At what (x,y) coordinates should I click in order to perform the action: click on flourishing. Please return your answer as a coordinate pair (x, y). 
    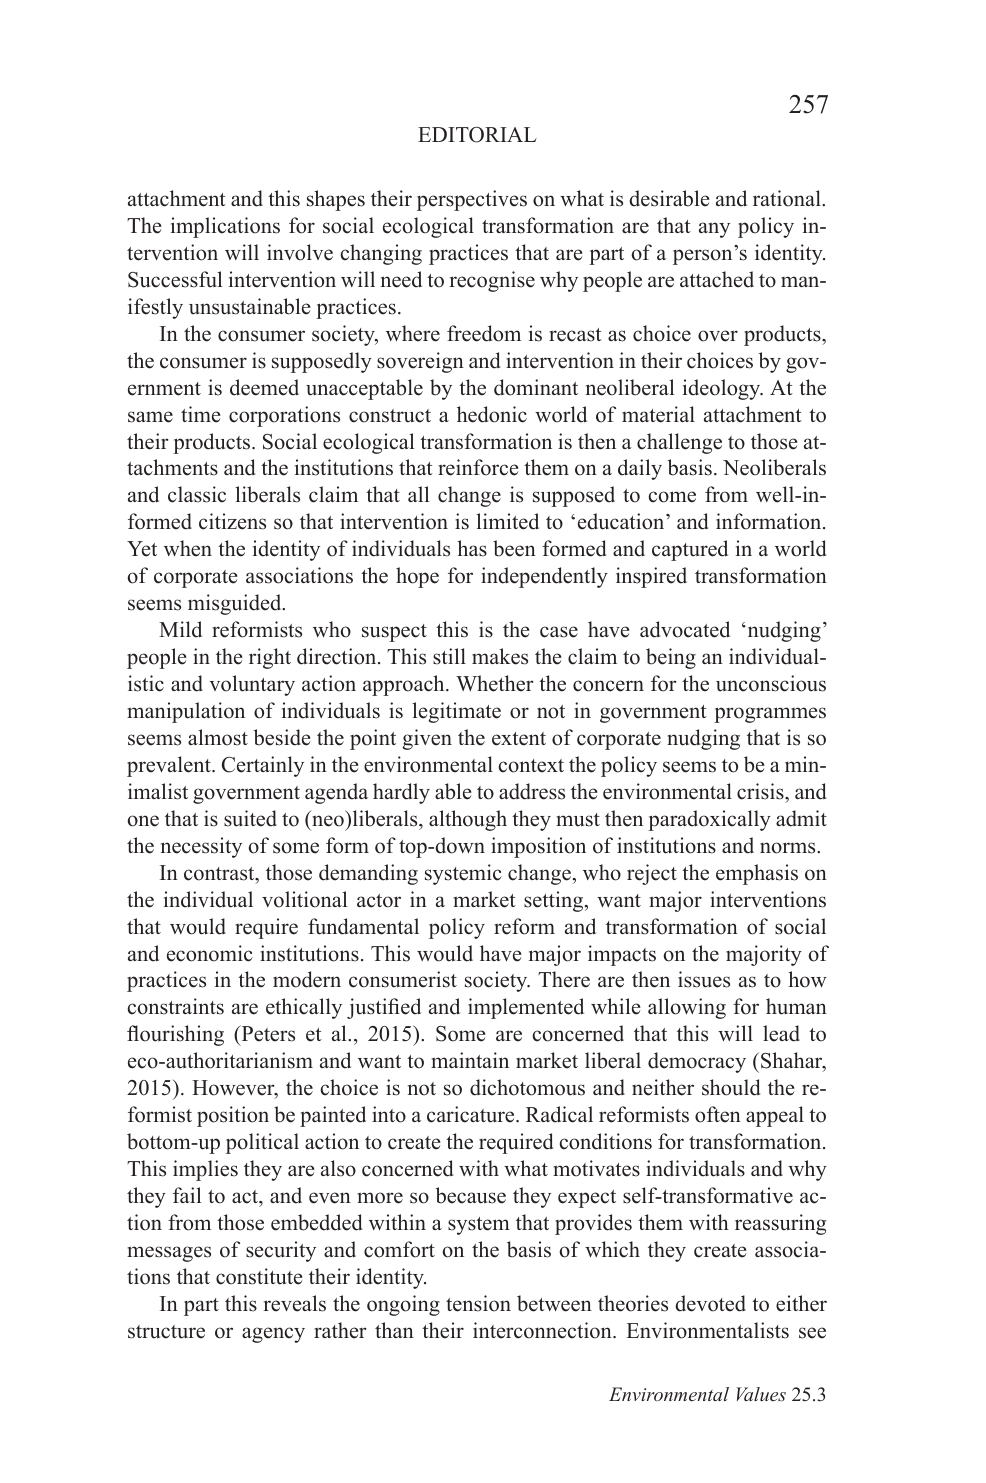
    Looking at the image, I should click on (175, 1035).
